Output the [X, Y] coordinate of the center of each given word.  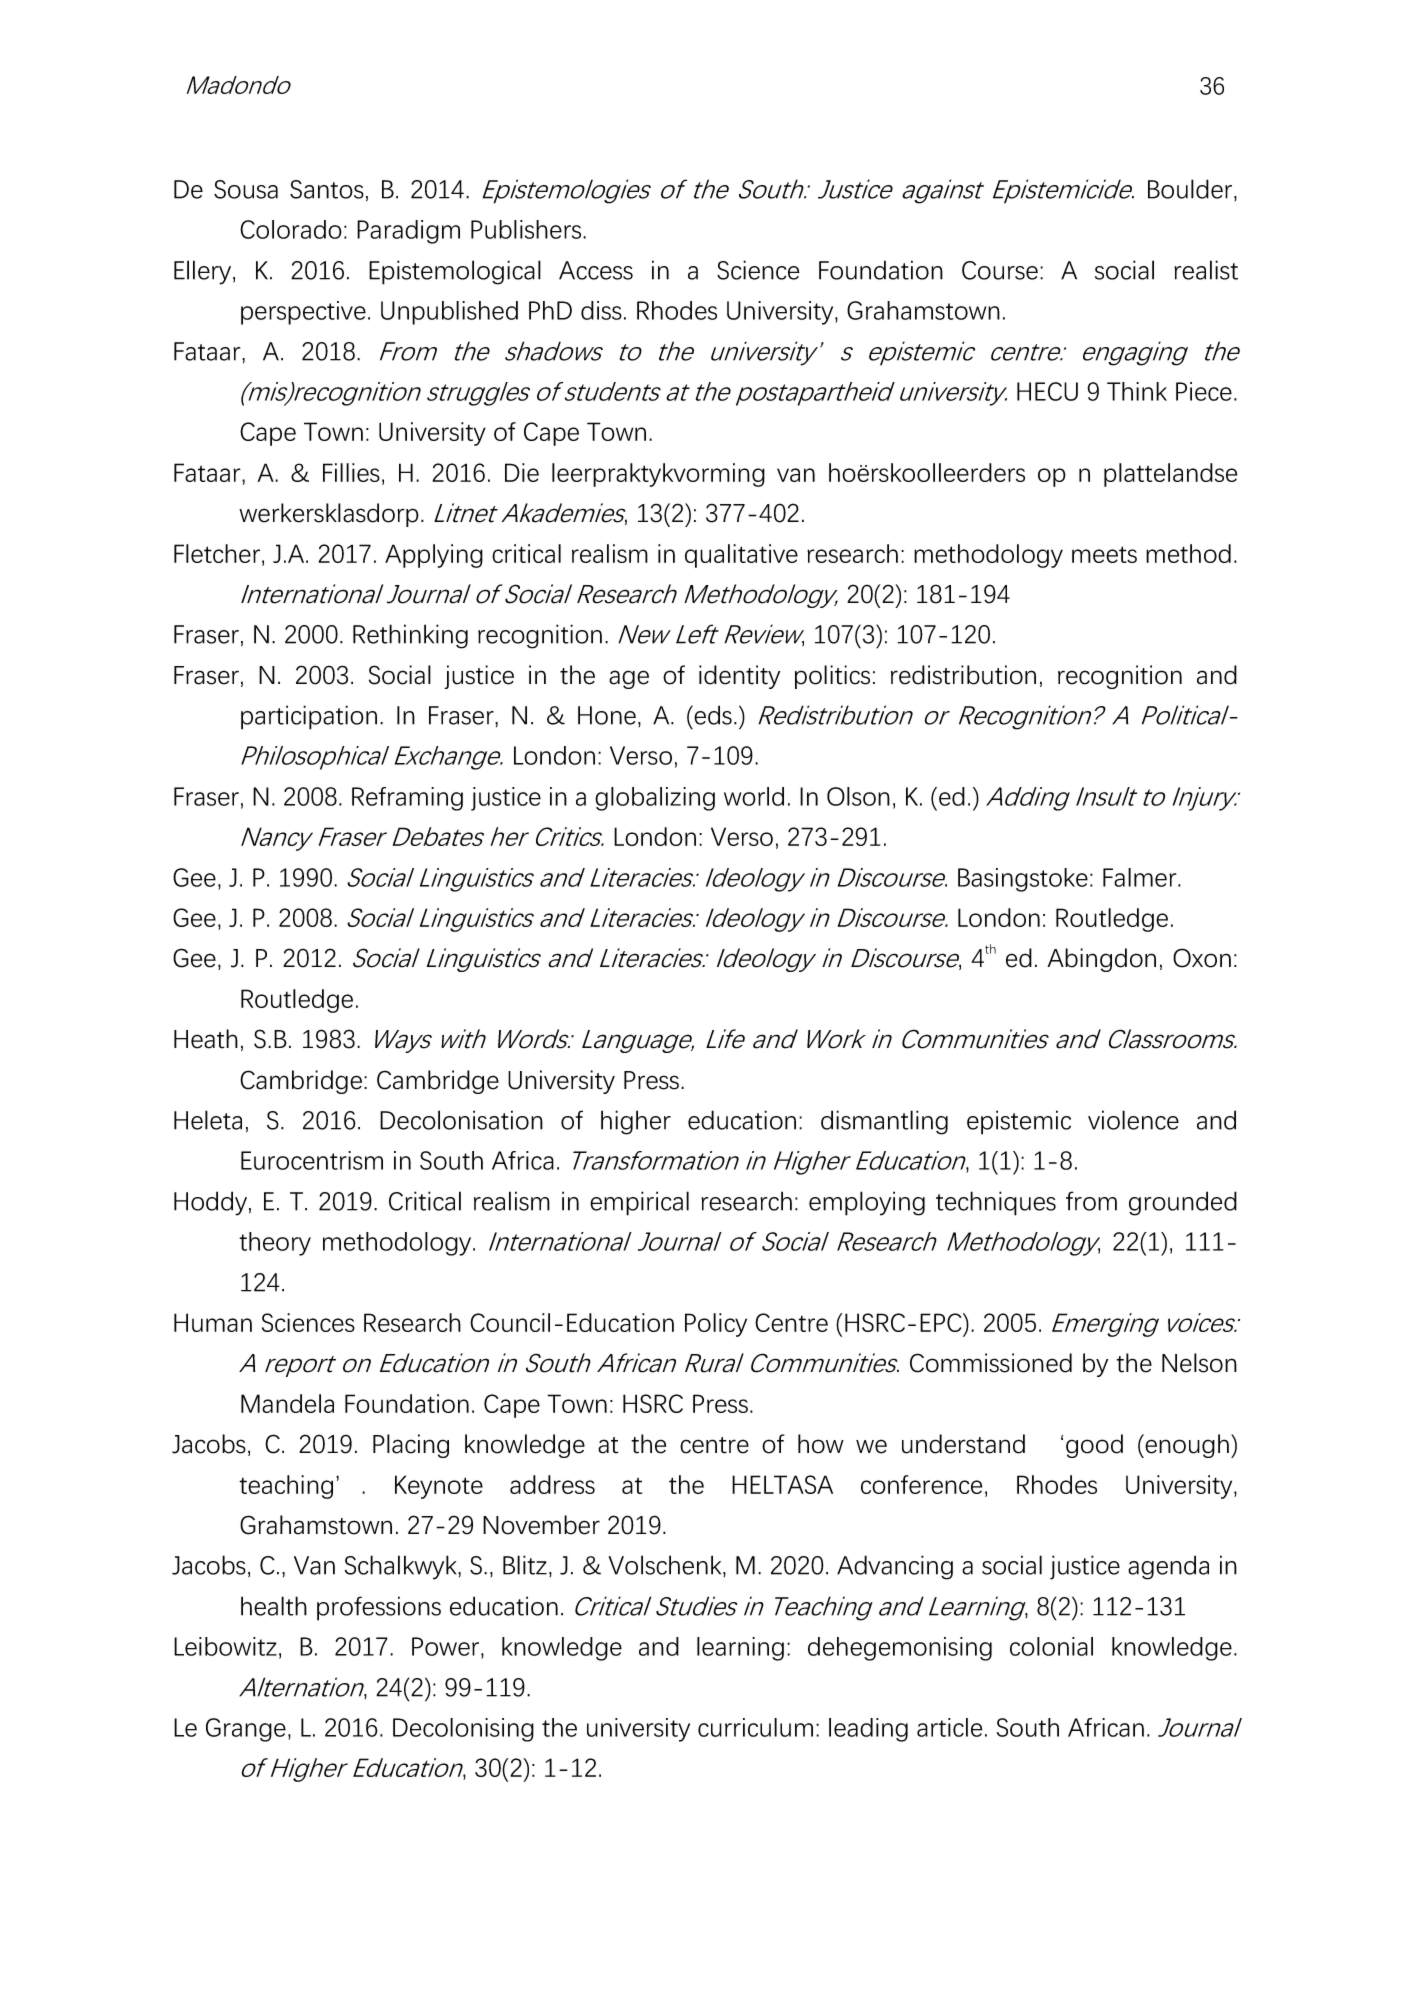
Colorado [291, 229]
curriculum [755, 1727]
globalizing [655, 799]
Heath [206, 1039]
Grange [246, 1730]
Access [596, 270]
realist [1206, 270]
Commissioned [991, 1363]
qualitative [741, 556]
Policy [716, 1325]
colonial [1051, 1646]
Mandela [287, 1403]
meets [1104, 554]
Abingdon [1101, 960]
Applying [434, 556]
